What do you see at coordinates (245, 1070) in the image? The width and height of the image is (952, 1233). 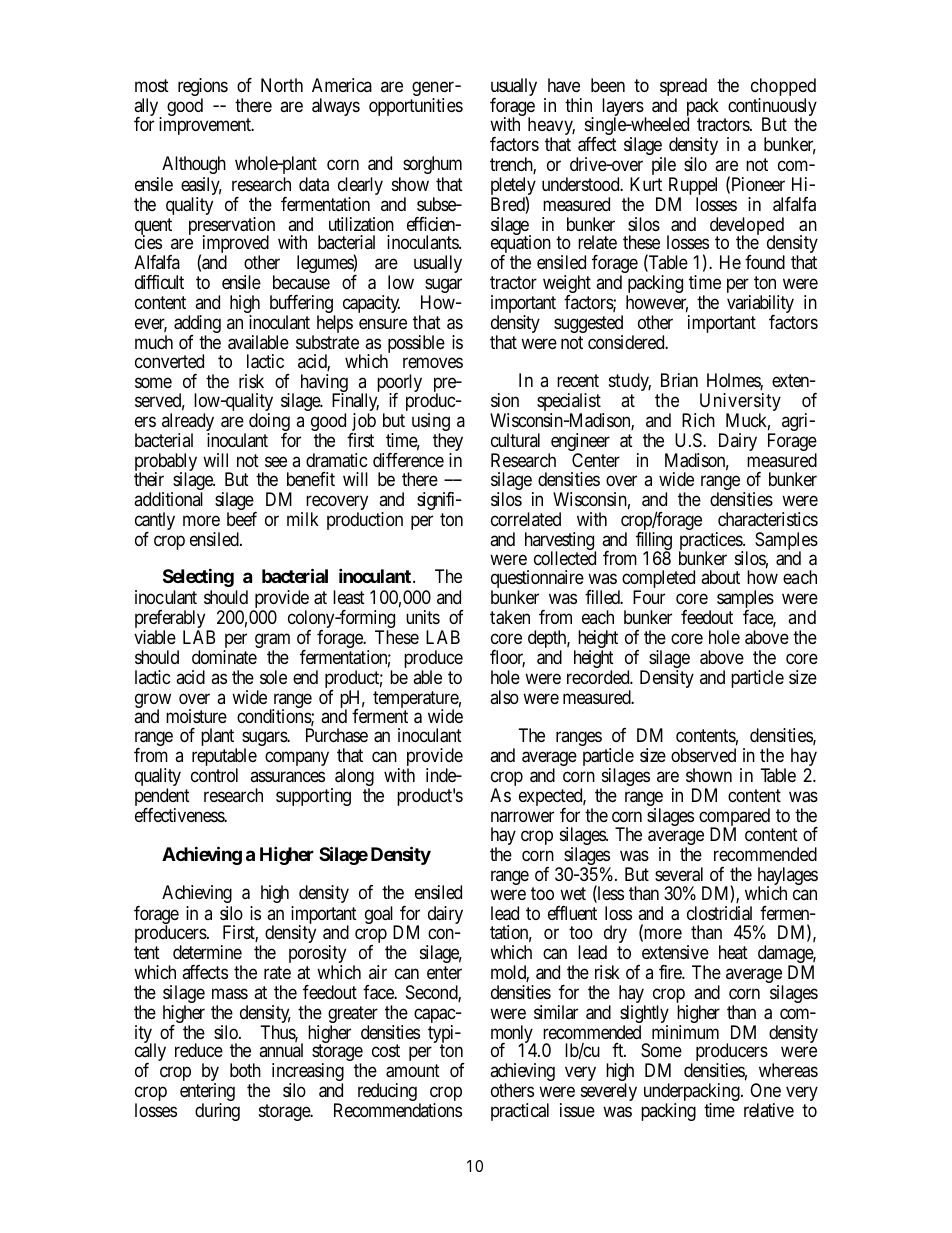 I see `both` at bounding box center [245, 1070].
